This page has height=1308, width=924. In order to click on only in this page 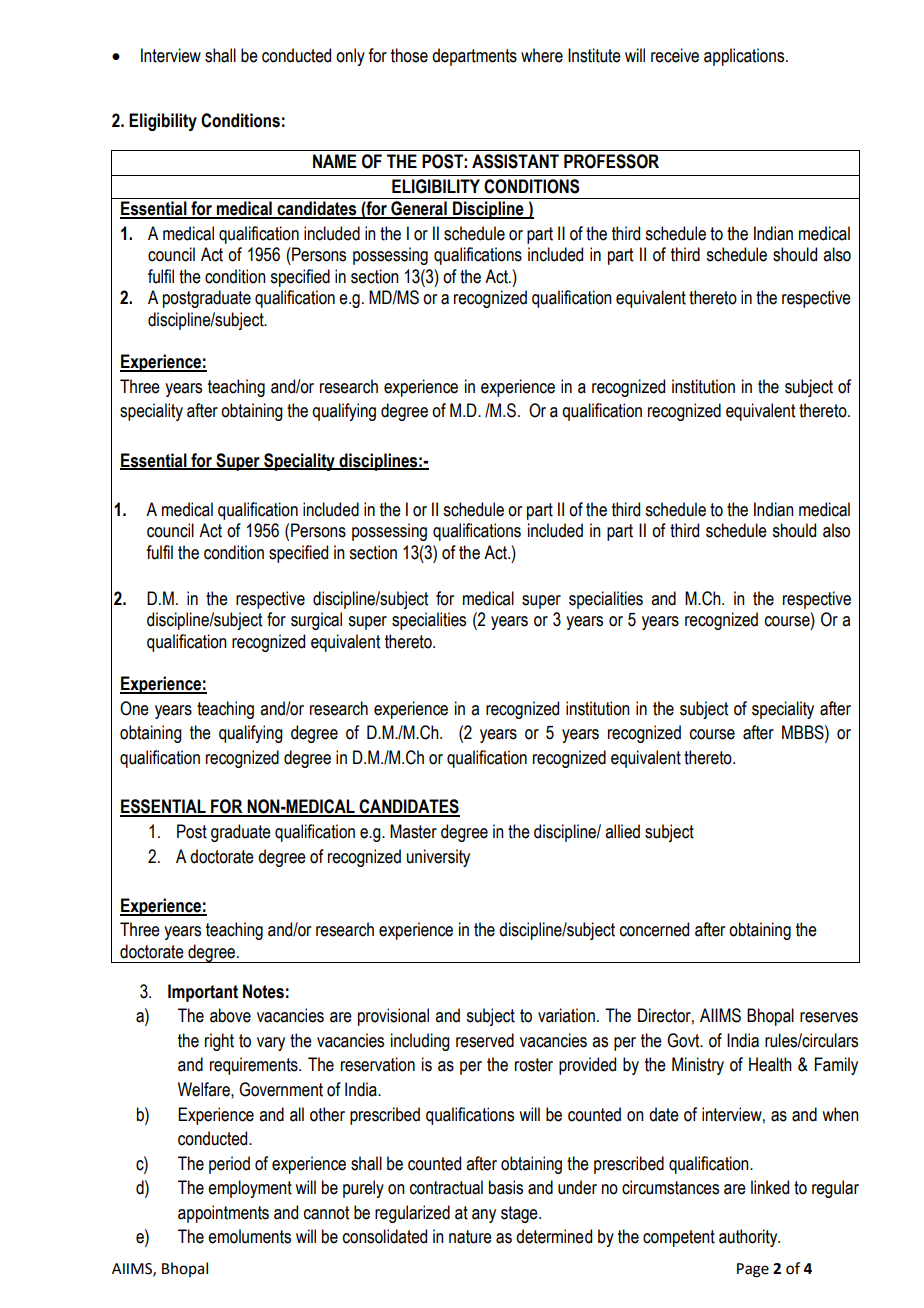, I will do `click(350, 57)`.
